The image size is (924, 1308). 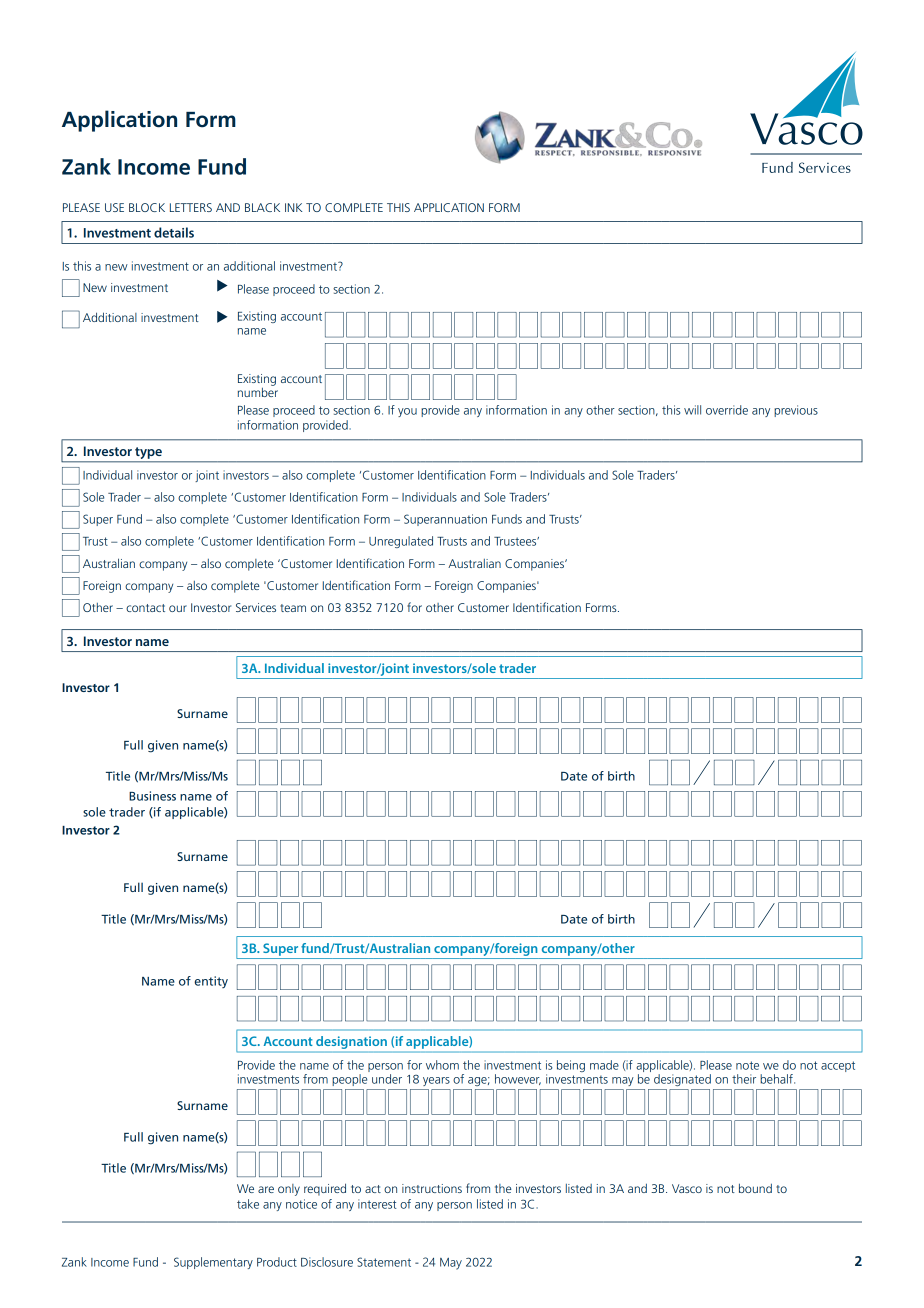 What do you see at coordinates (293, 207) in the page?
I see `INK` at bounding box center [293, 207].
